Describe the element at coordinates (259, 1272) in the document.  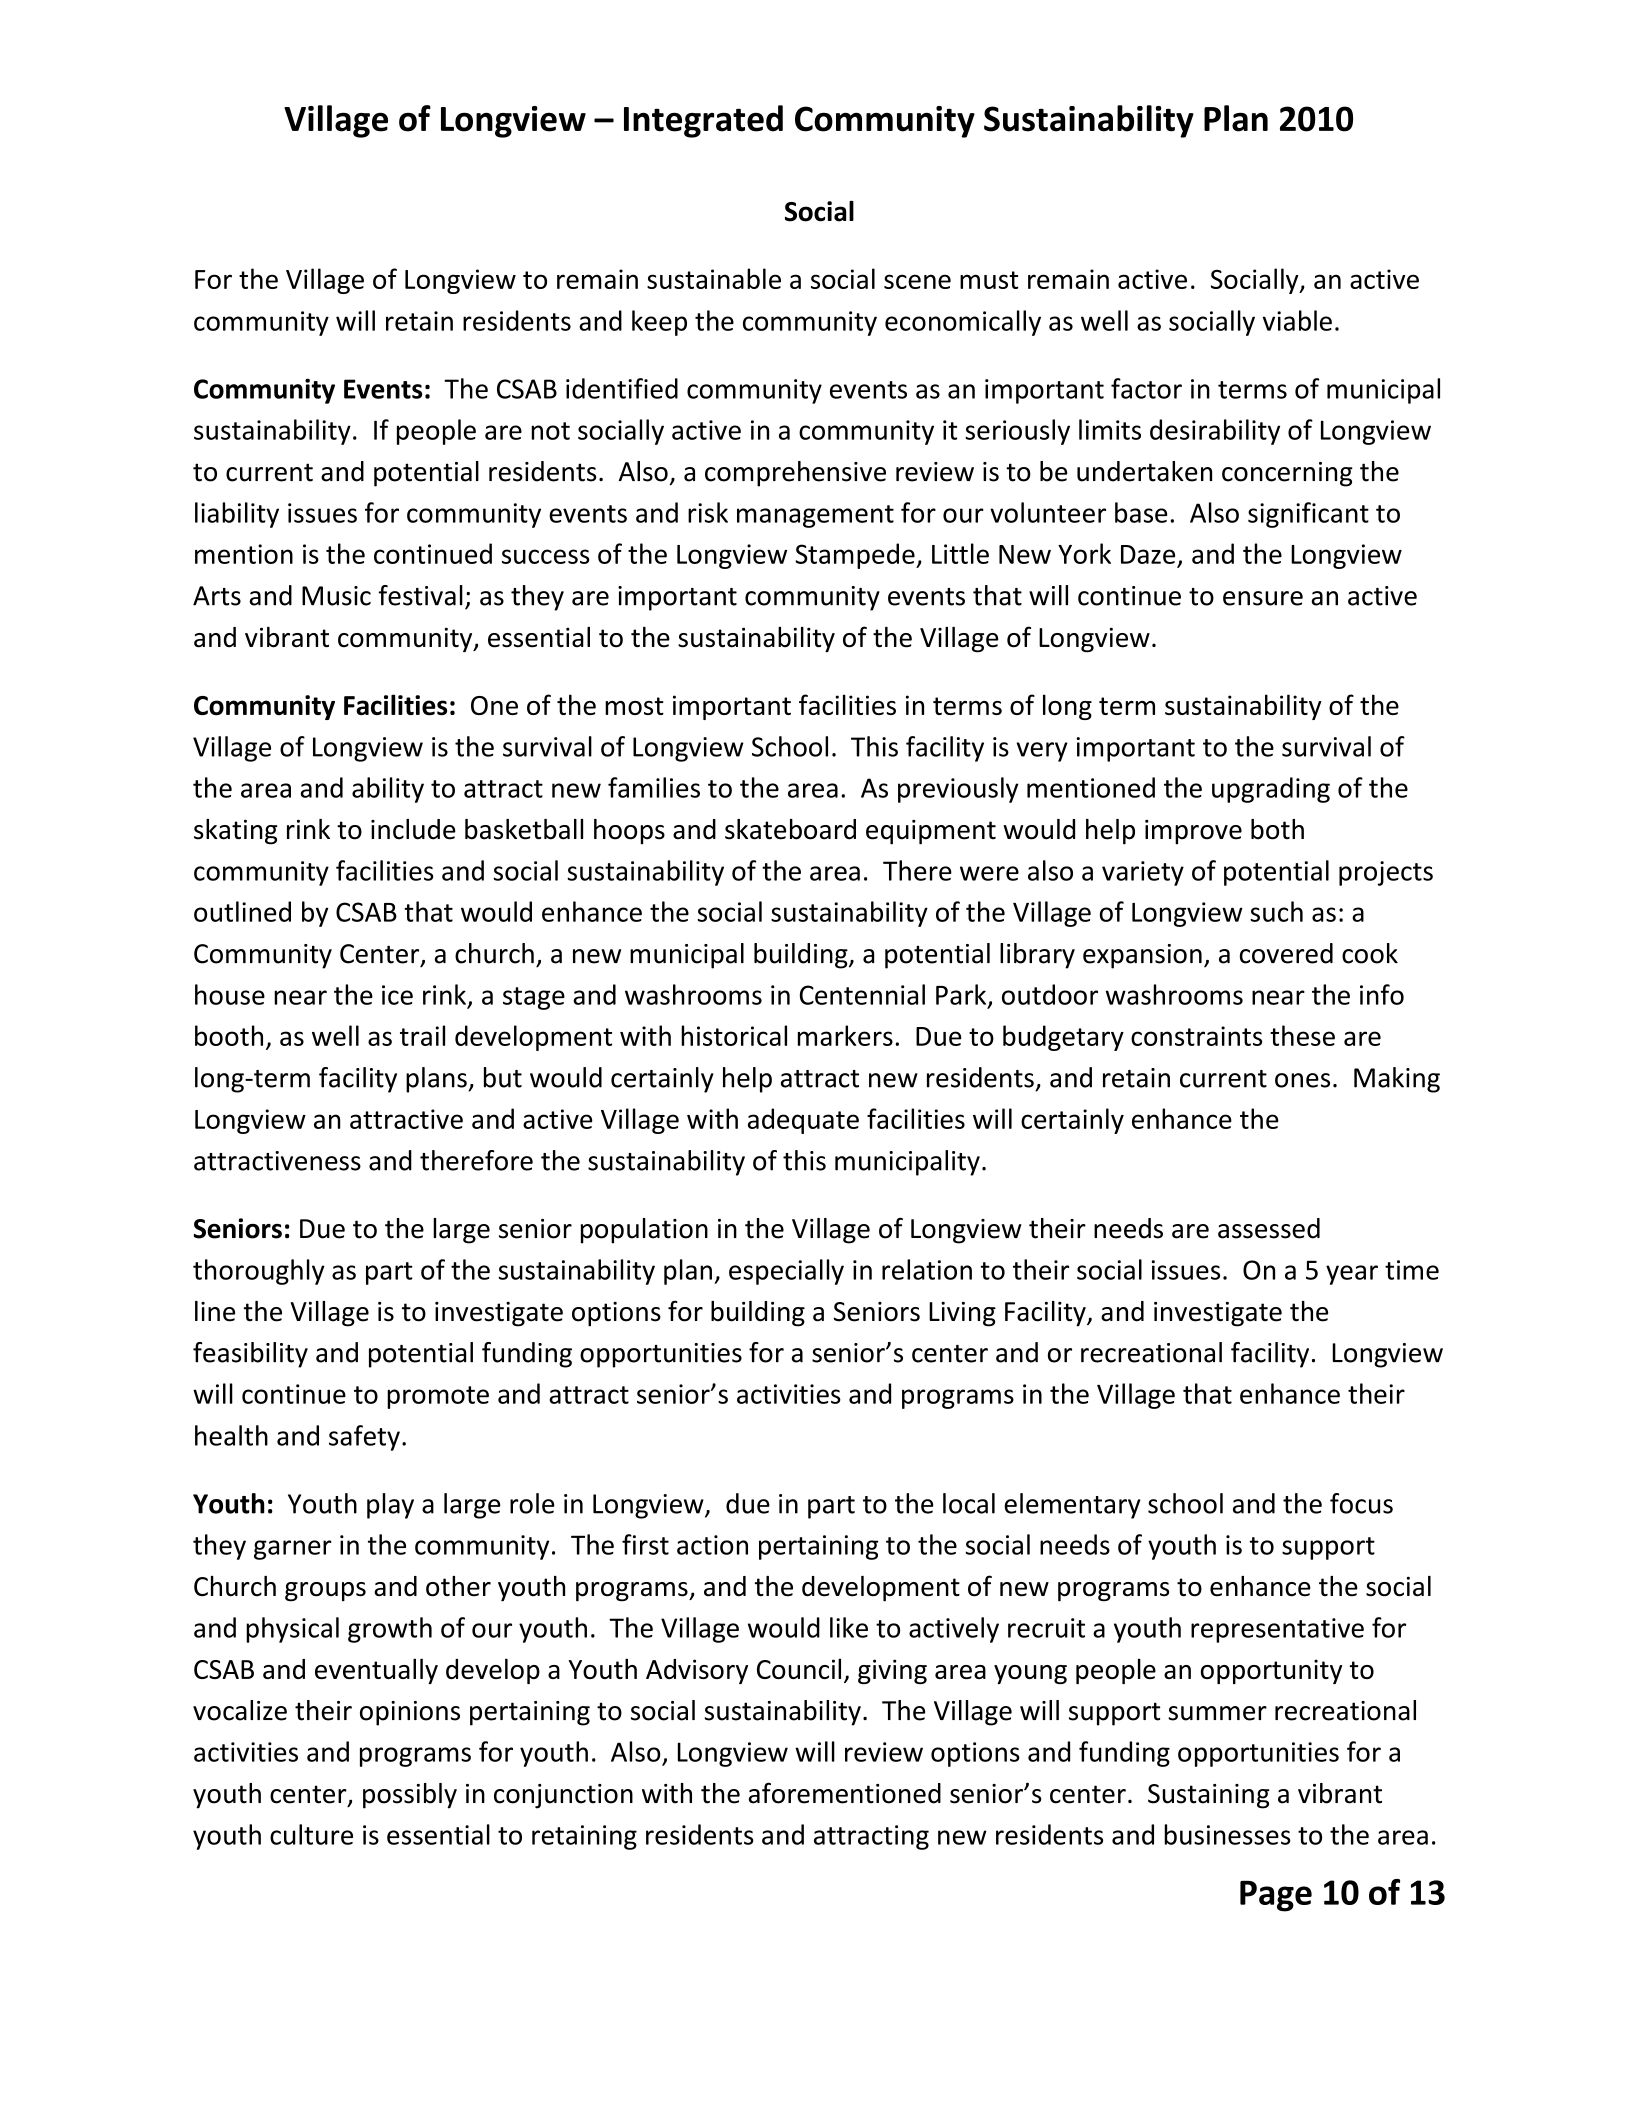
I see `thoroughly` at that location.
